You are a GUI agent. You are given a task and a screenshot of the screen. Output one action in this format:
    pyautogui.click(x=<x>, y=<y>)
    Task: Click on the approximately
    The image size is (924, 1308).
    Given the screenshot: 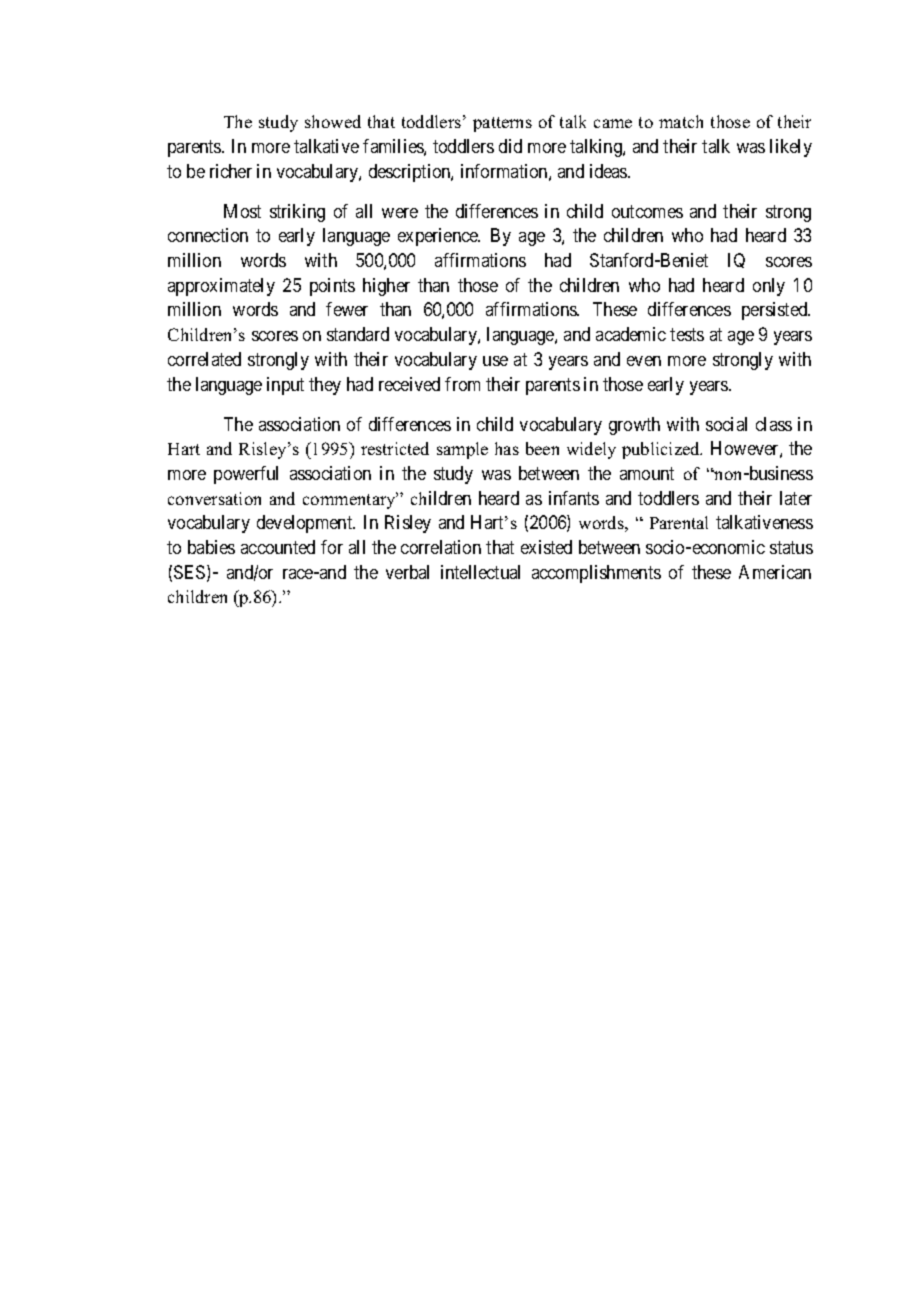 What is the action you would take?
    pyautogui.click(x=221, y=287)
